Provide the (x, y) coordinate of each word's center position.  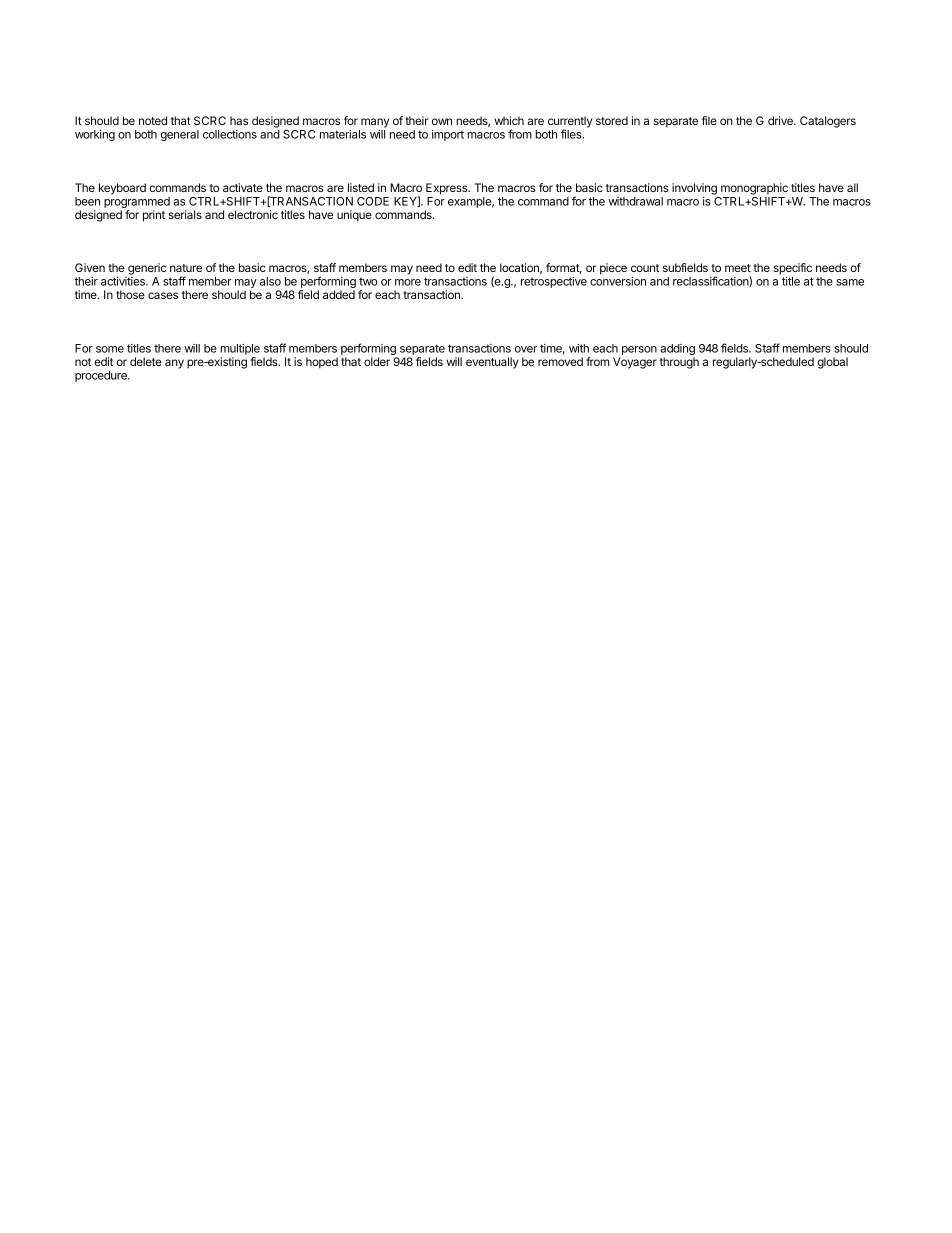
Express (448, 189)
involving (694, 189)
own (442, 121)
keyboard (122, 189)
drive (781, 120)
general (180, 135)
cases (163, 295)
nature (186, 268)
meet (738, 268)
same (850, 282)
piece (613, 269)
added (339, 294)
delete (146, 361)
